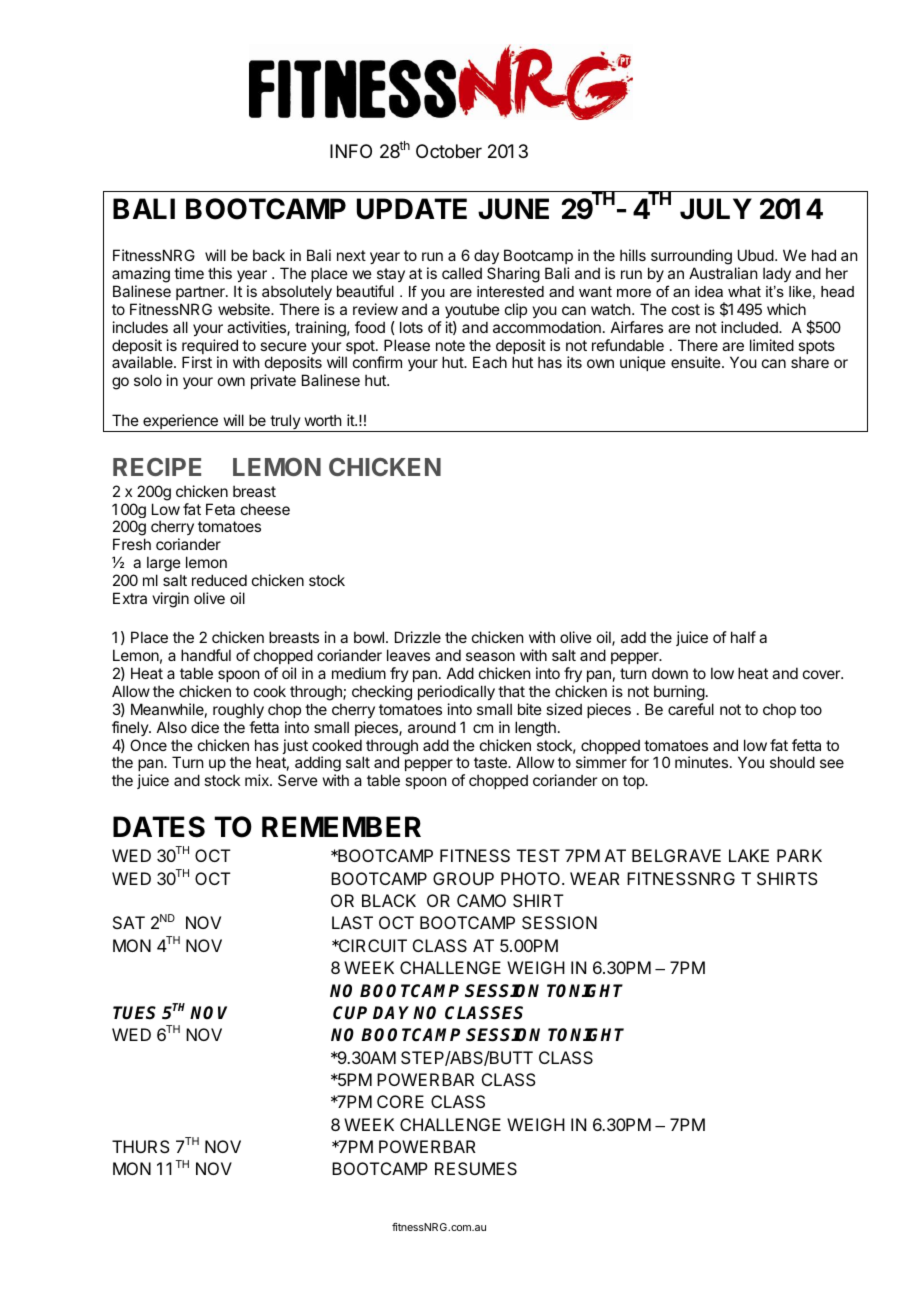 Image resolution: width=924 pixels, height=1308 pixels. Describe the element at coordinates (490, 362) in the image. I see `Each` at that location.
